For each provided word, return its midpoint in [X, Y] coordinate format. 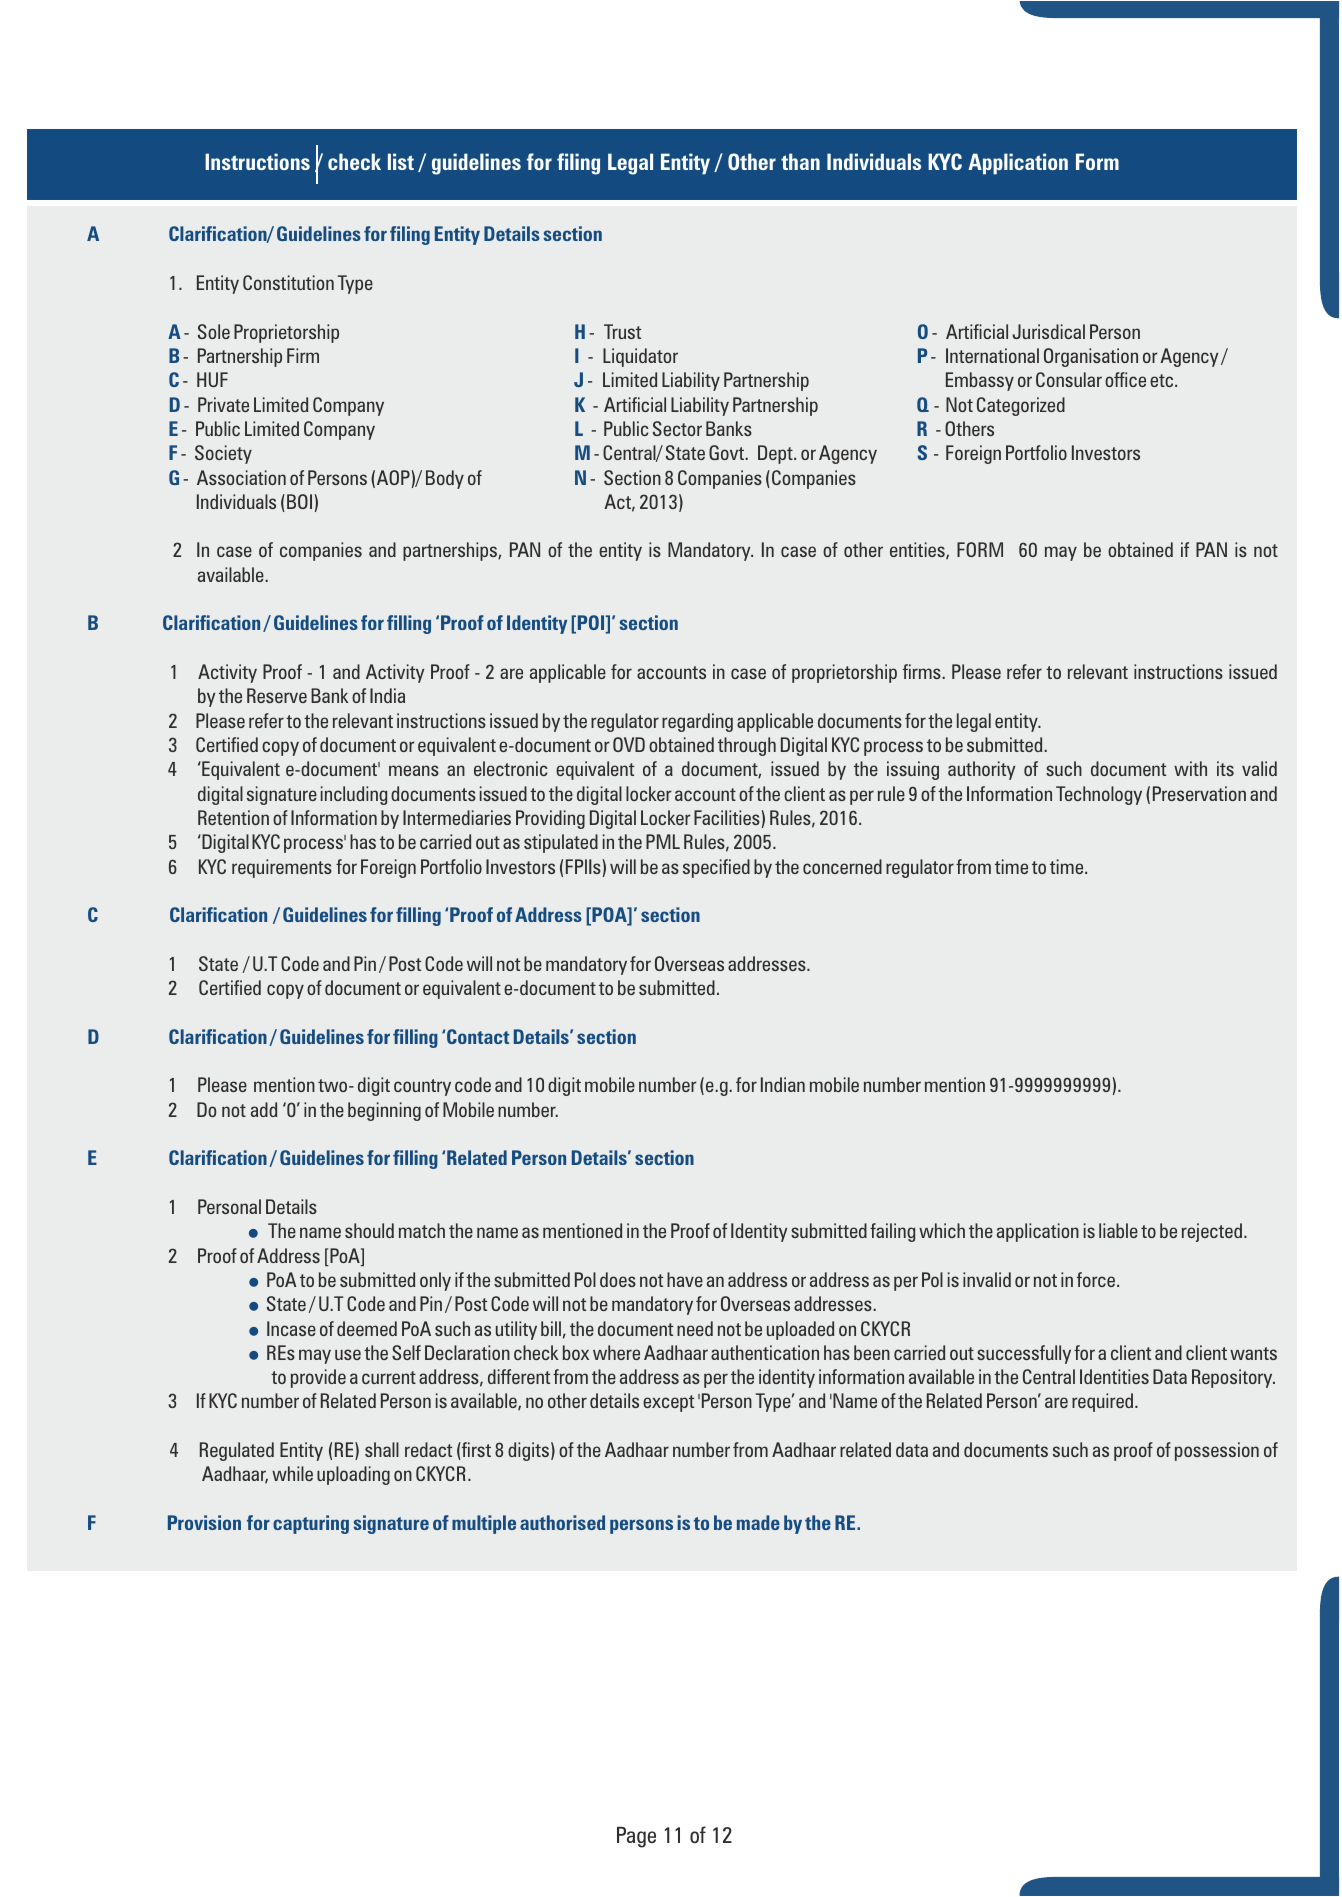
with [1190, 768]
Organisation [1091, 357]
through [747, 746]
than [800, 161]
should [369, 1230]
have [685, 1279]
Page [636, 1837]
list [401, 161]
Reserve [277, 695]
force [1096, 1279]
